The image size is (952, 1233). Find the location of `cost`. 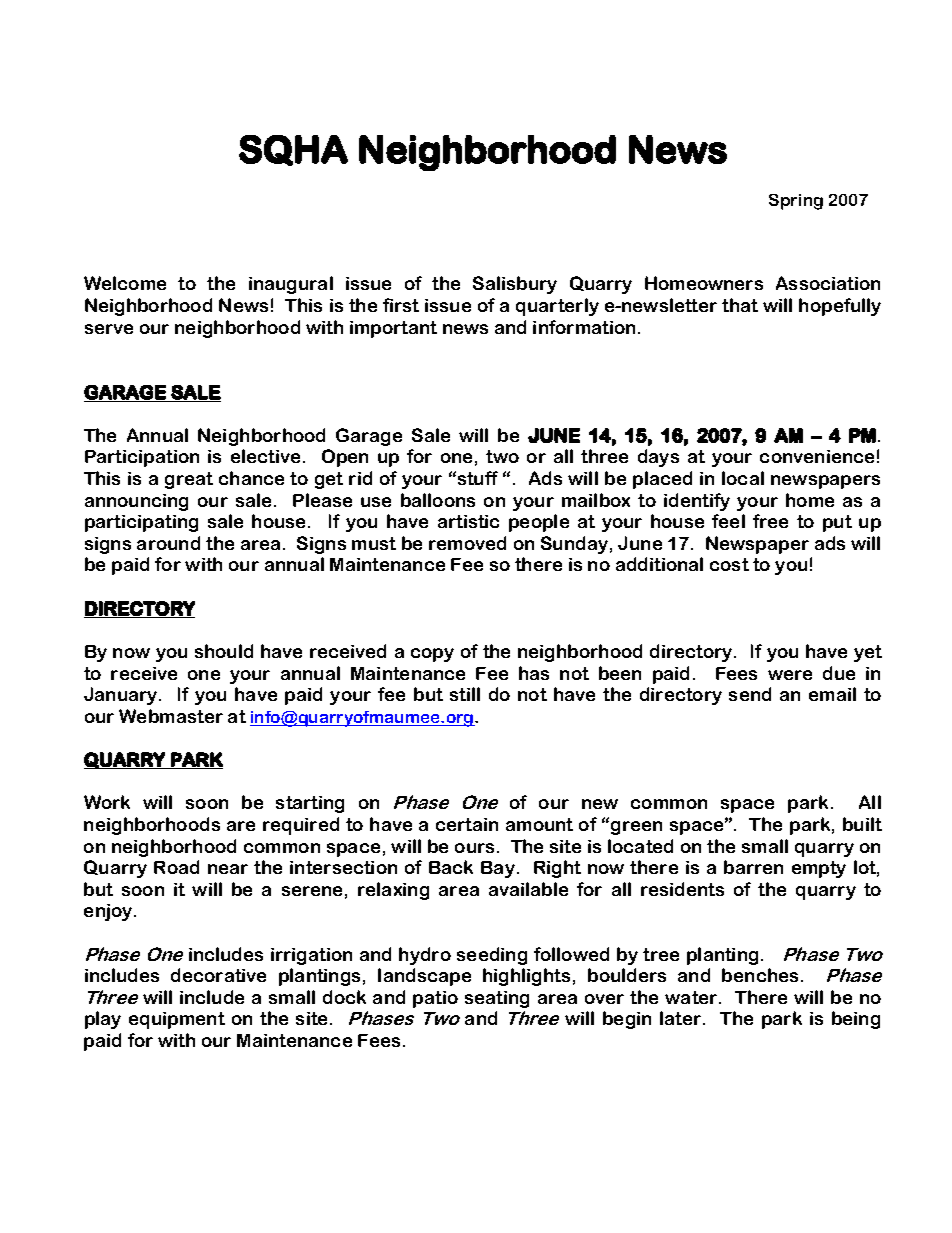

cost is located at coordinates (729, 564).
